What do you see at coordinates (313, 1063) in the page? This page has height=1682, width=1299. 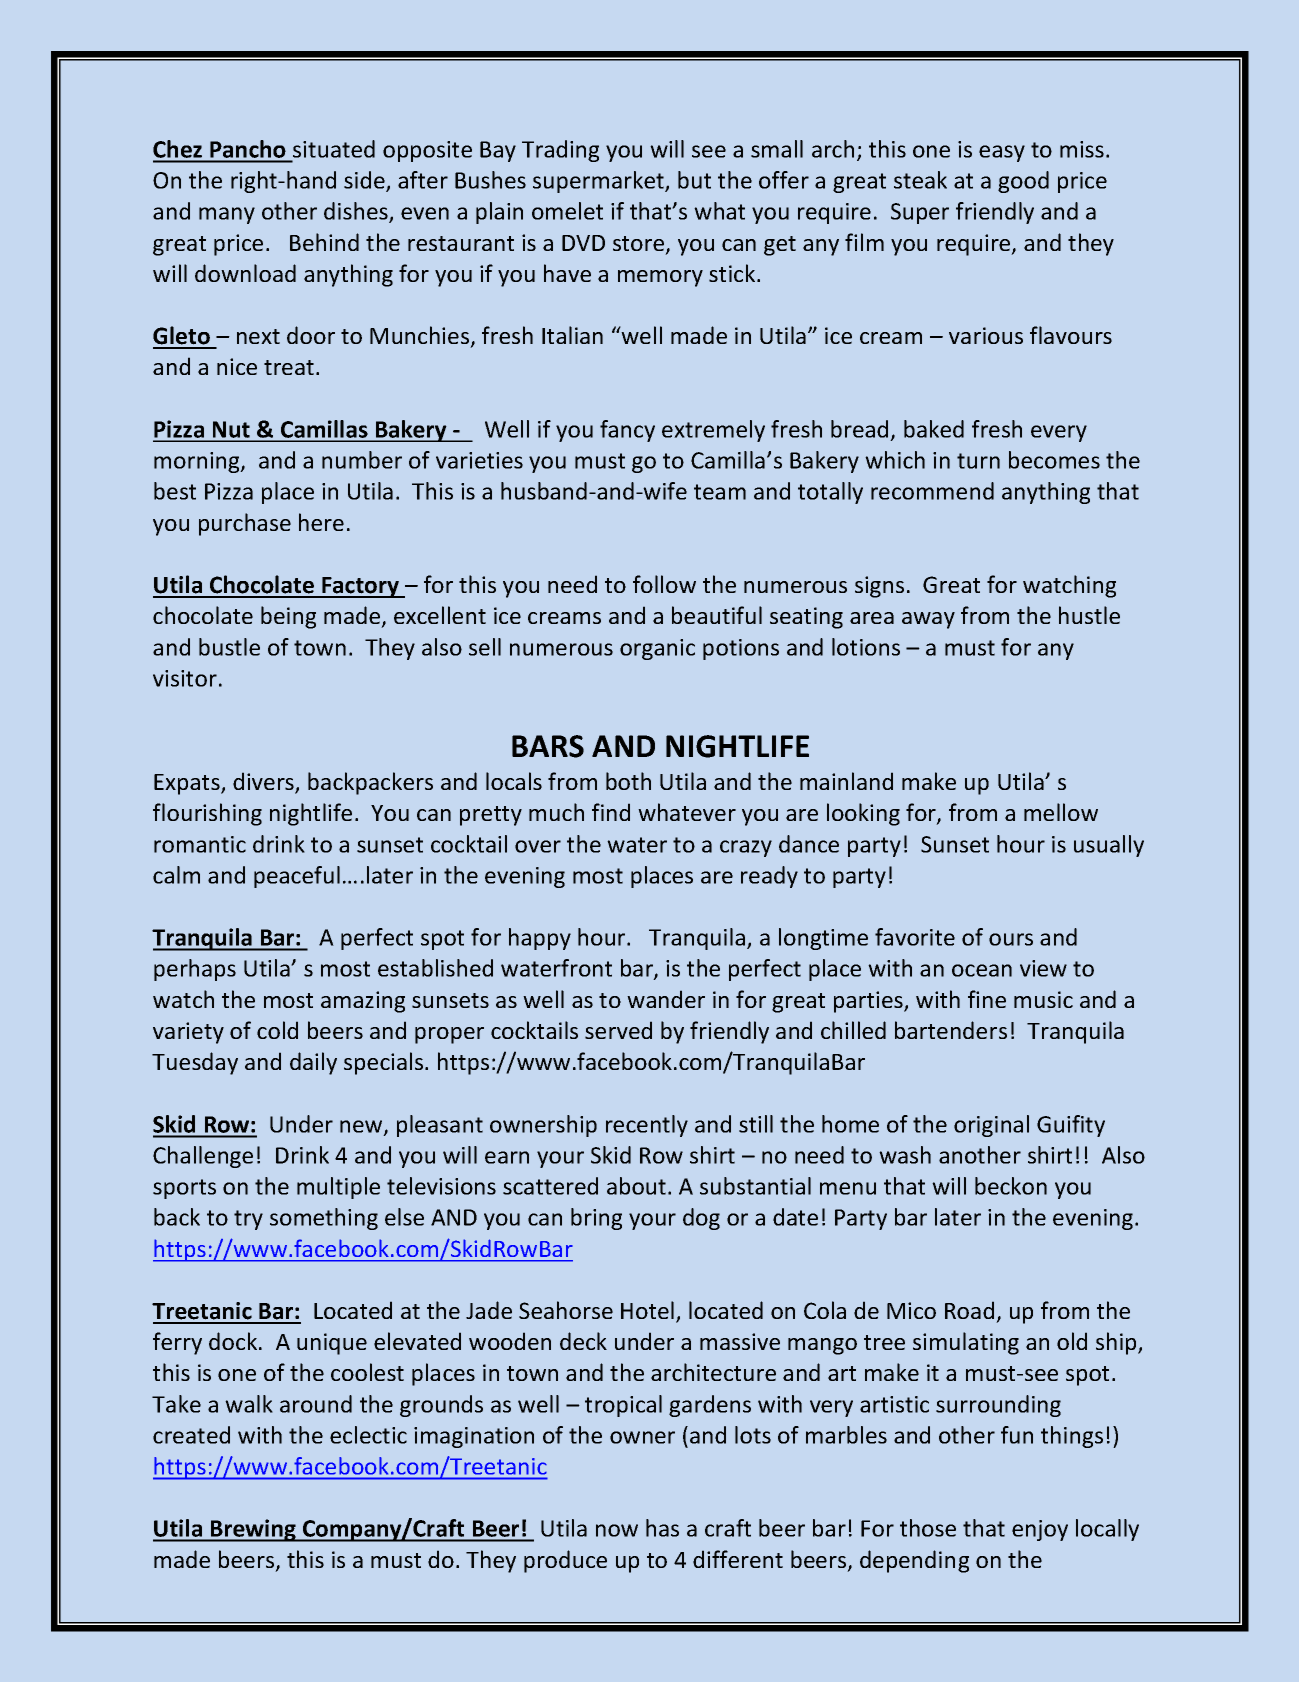 I see `daily` at bounding box center [313, 1063].
